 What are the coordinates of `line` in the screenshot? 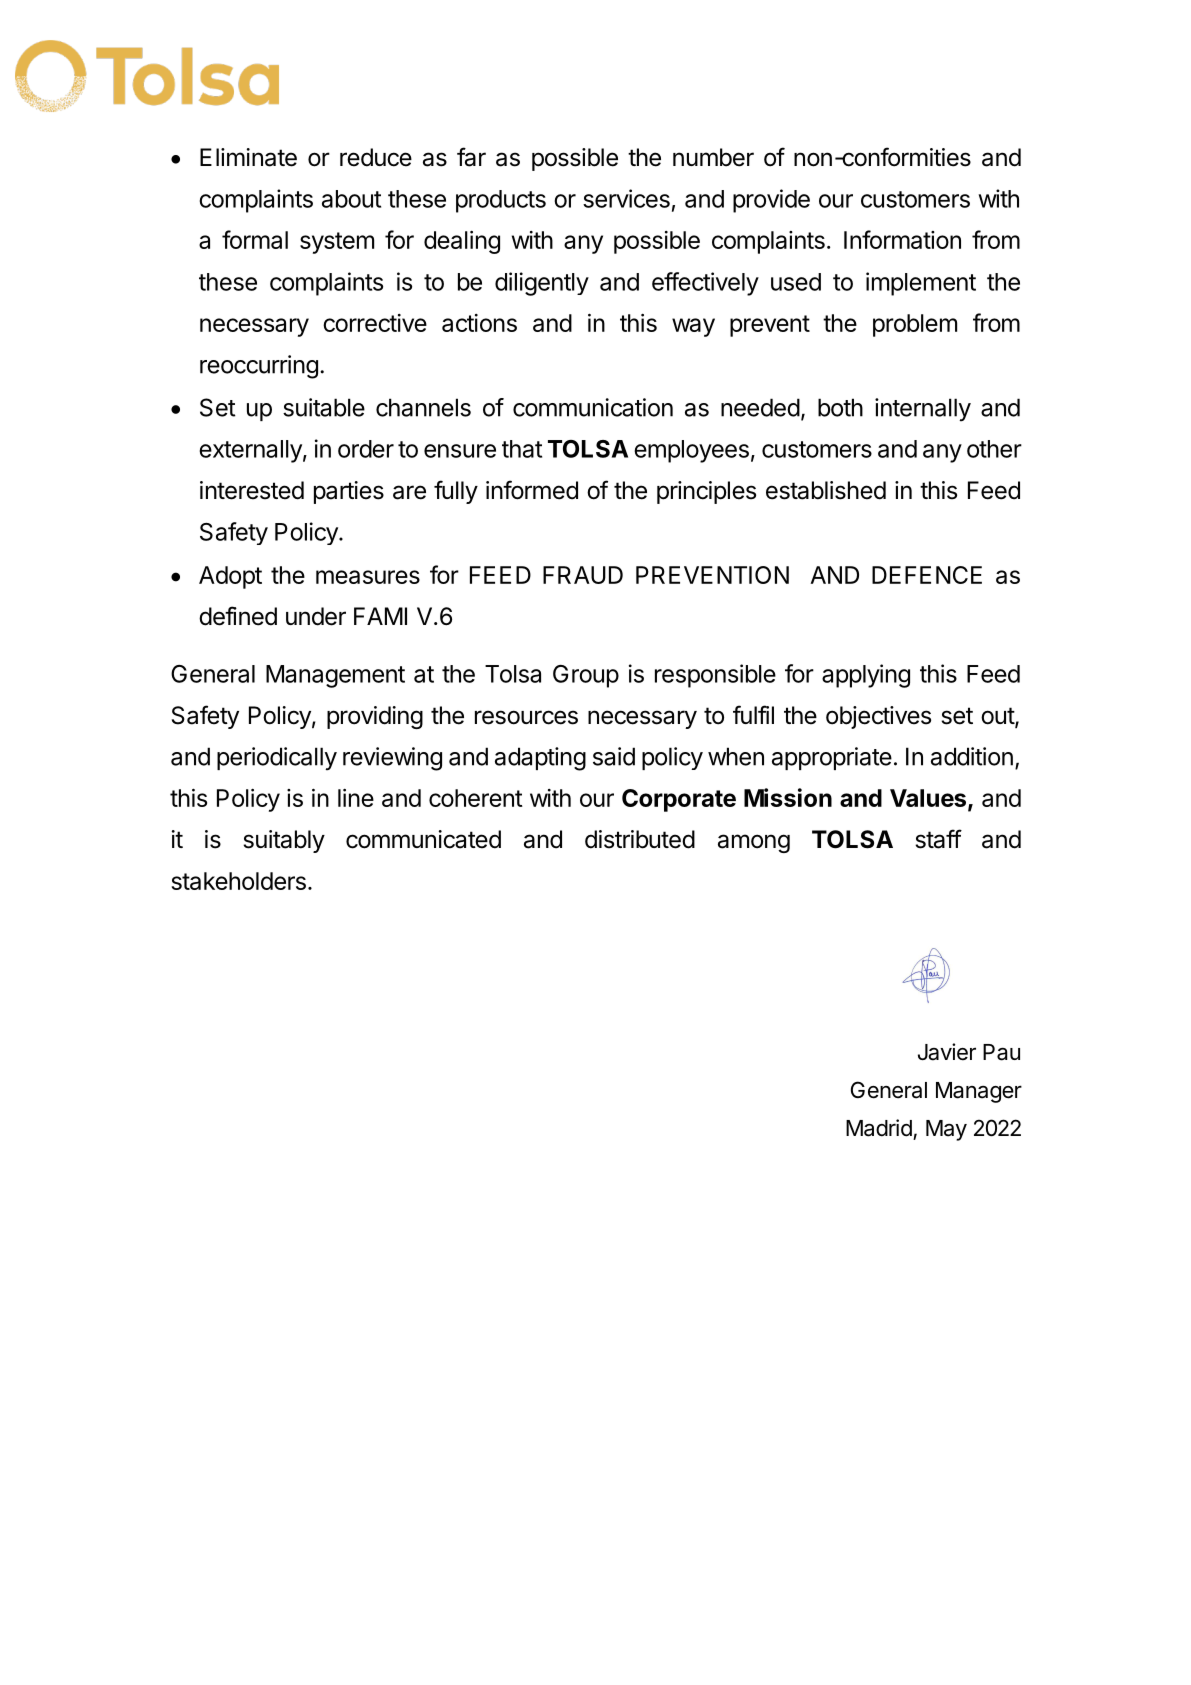 It's located at (356, 798).
